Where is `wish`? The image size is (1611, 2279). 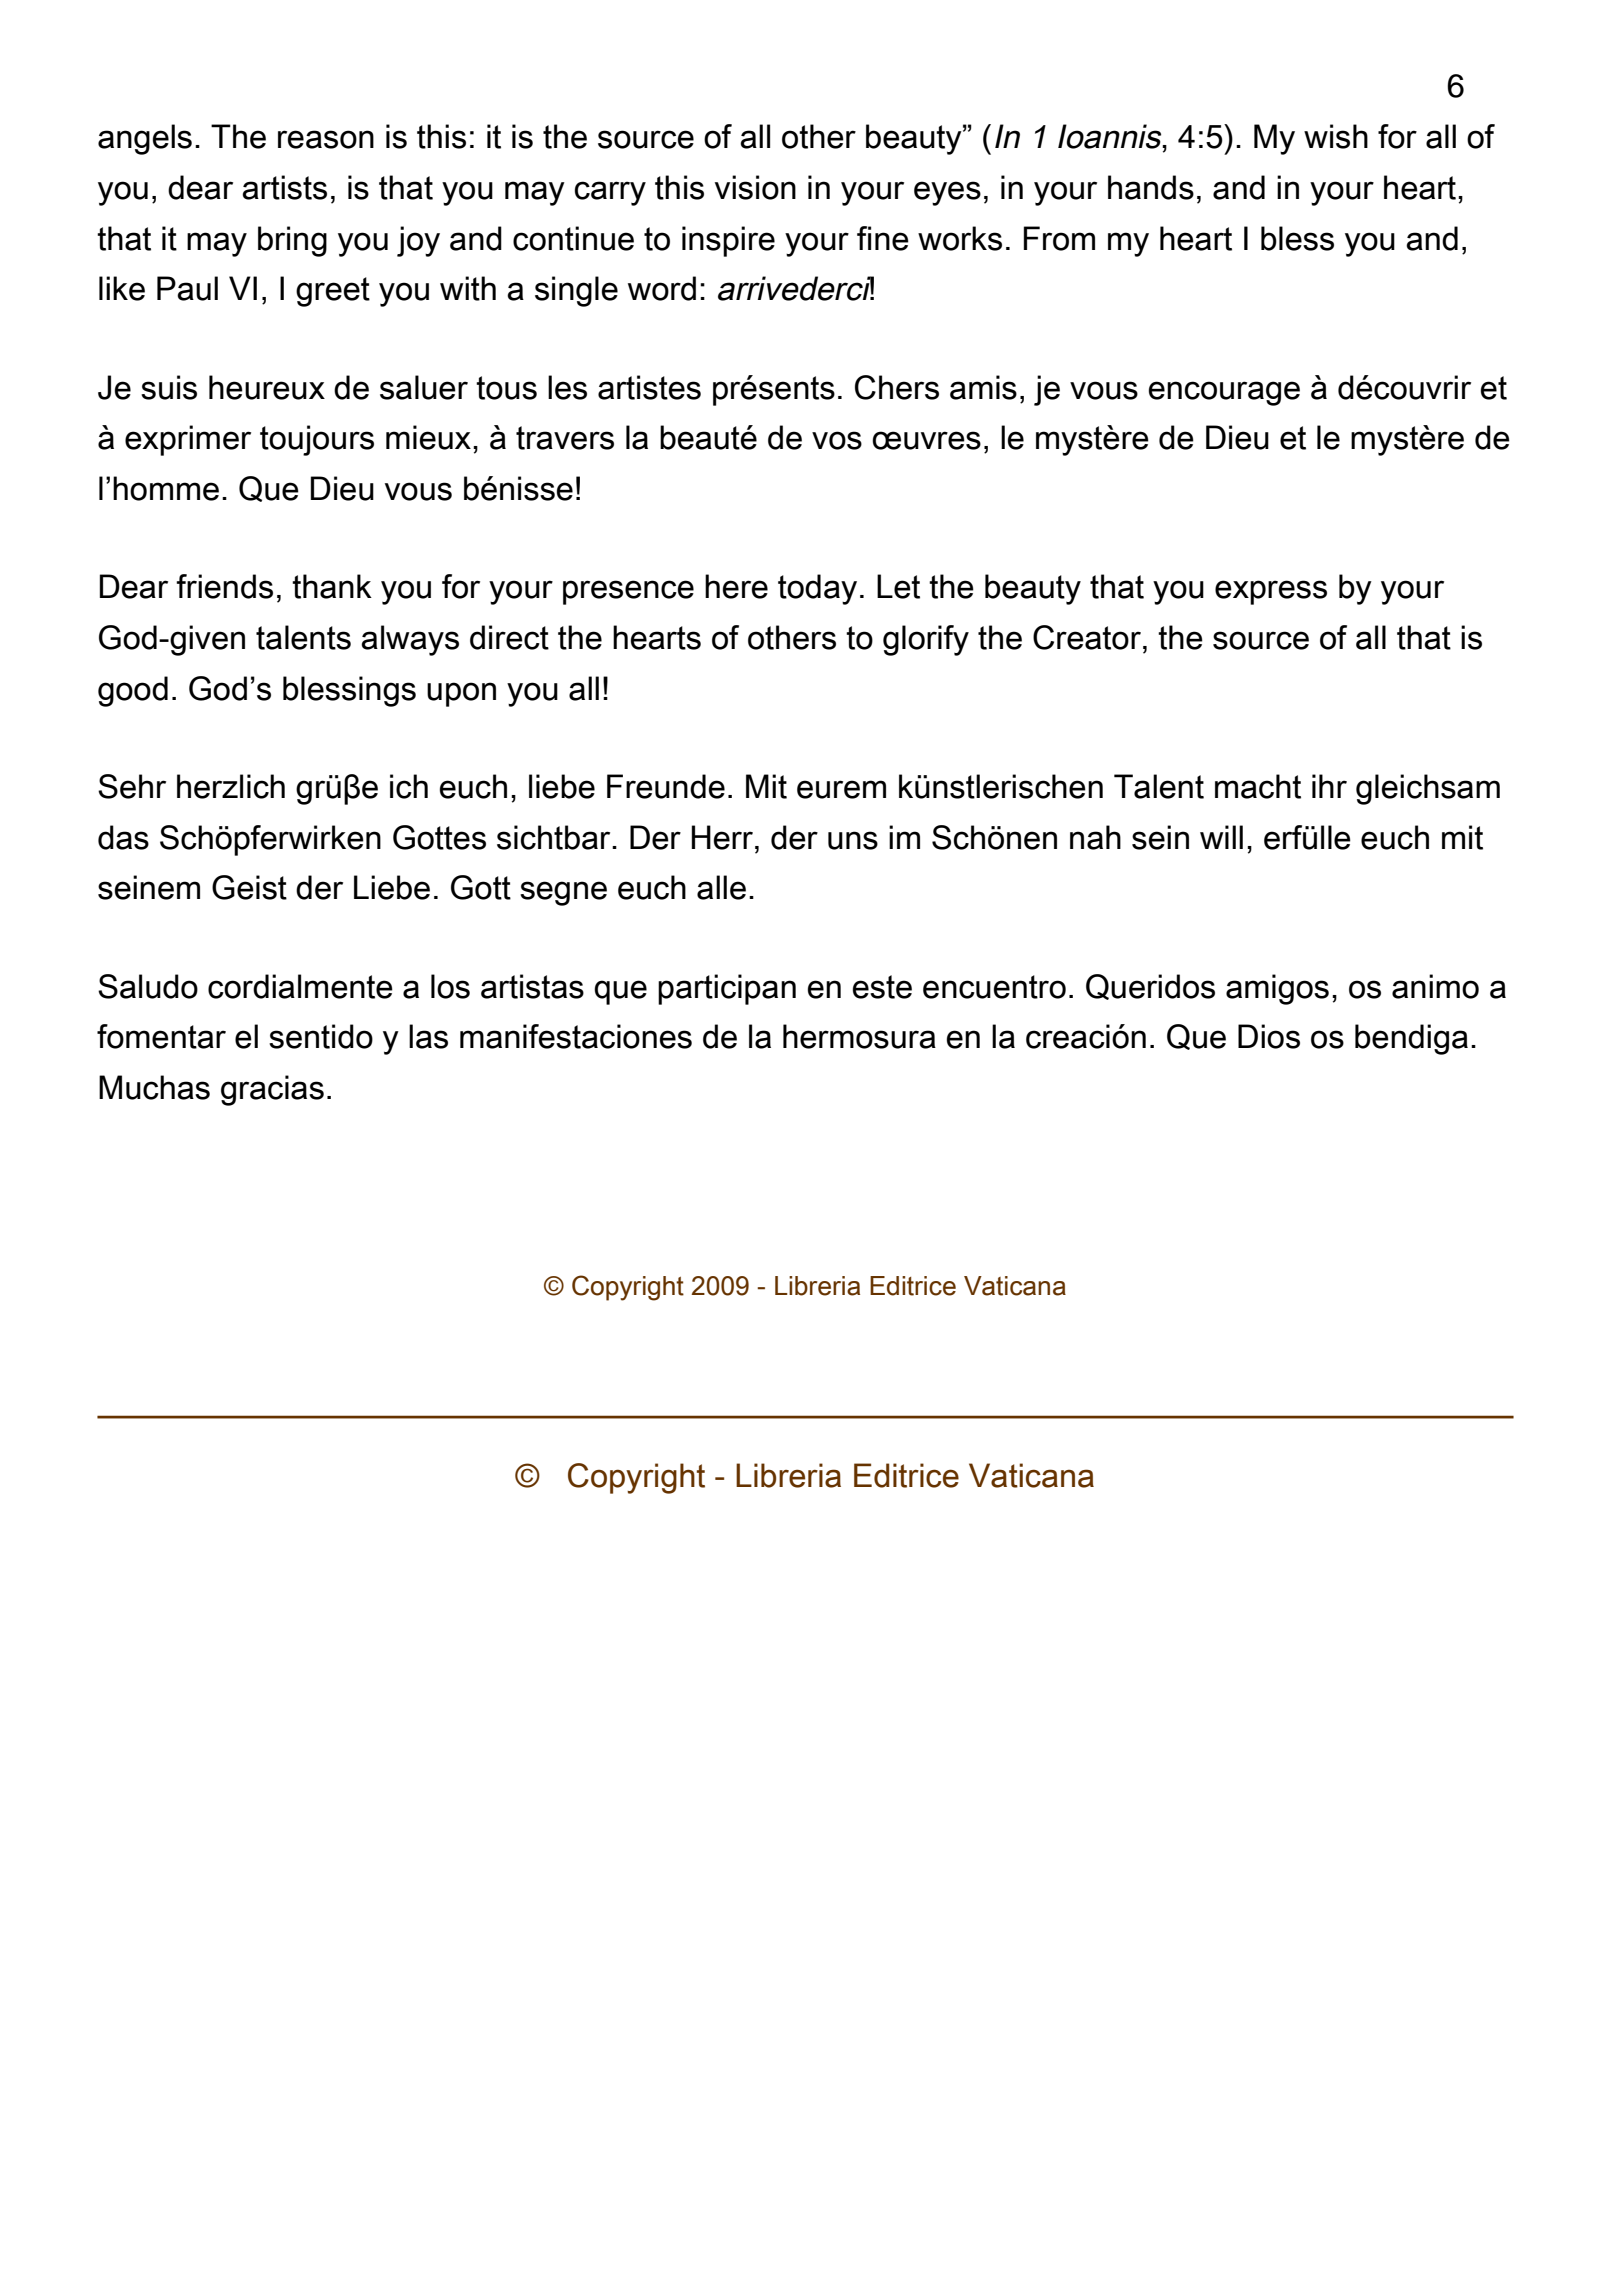 wish is located at coordinates (1336, 136).
